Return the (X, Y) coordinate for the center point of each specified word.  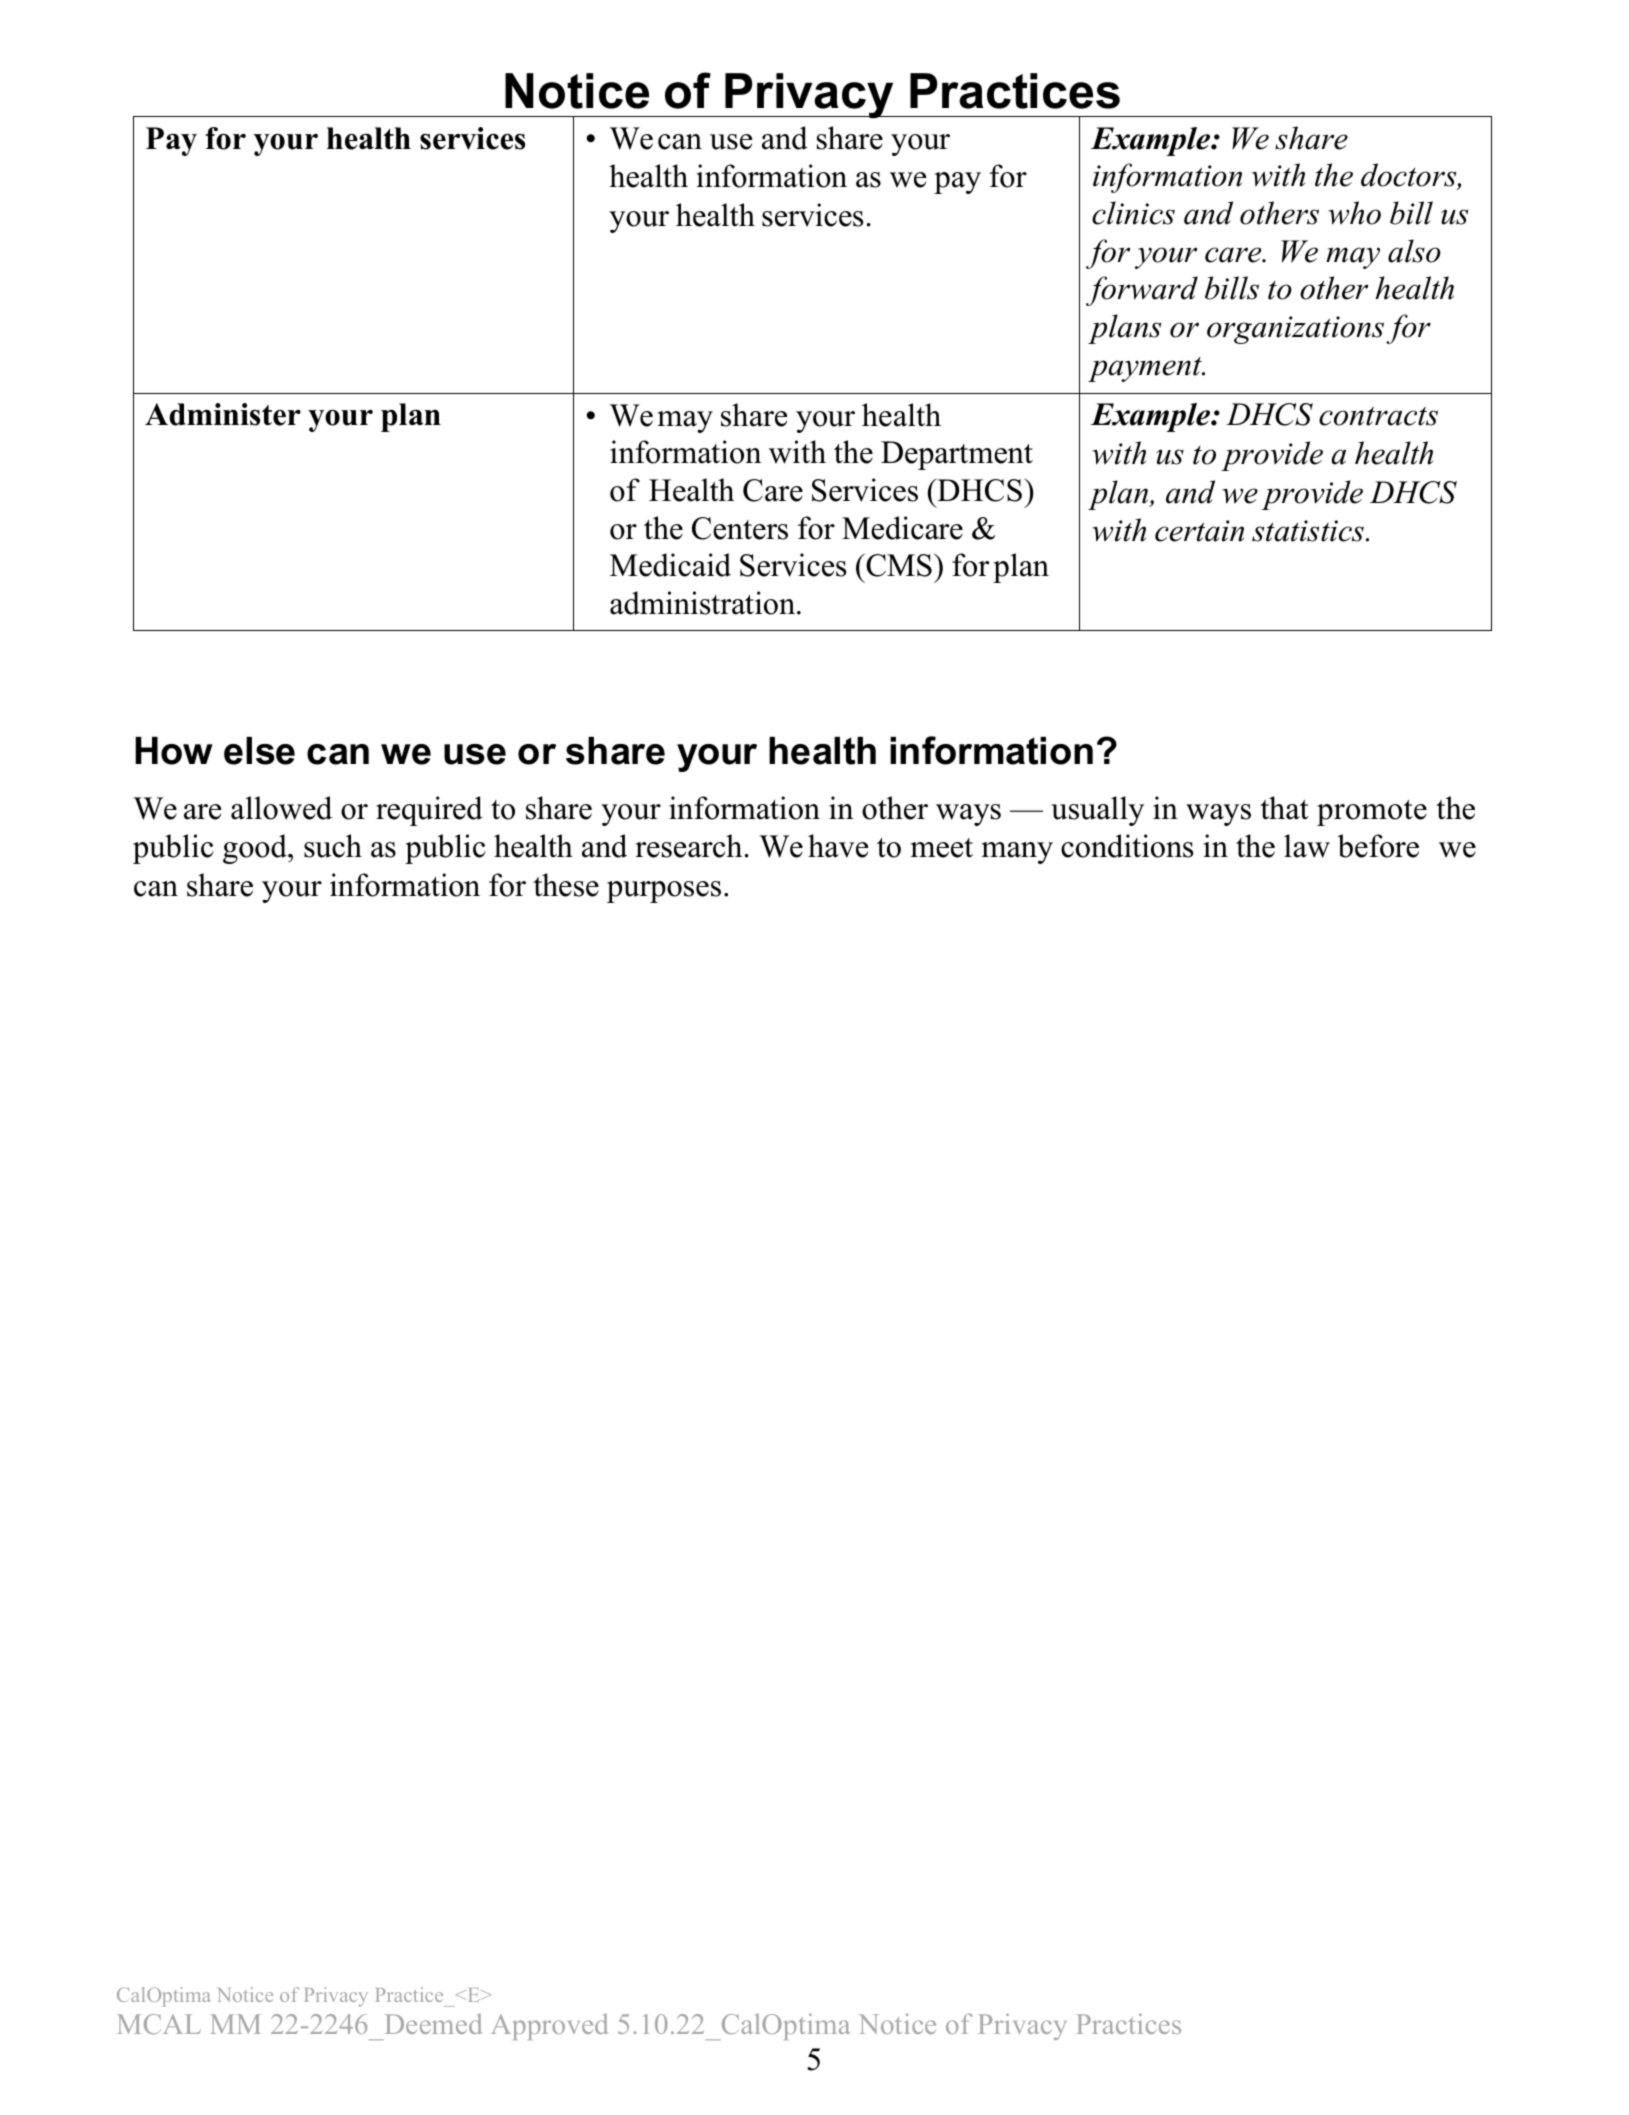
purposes (664, 892)
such (333, 846)
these (566, 885)
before (1378, 846)
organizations (1295, 330)
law (1307, 846)
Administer (223, 414)
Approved (549, 2027)
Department (957, 455)
